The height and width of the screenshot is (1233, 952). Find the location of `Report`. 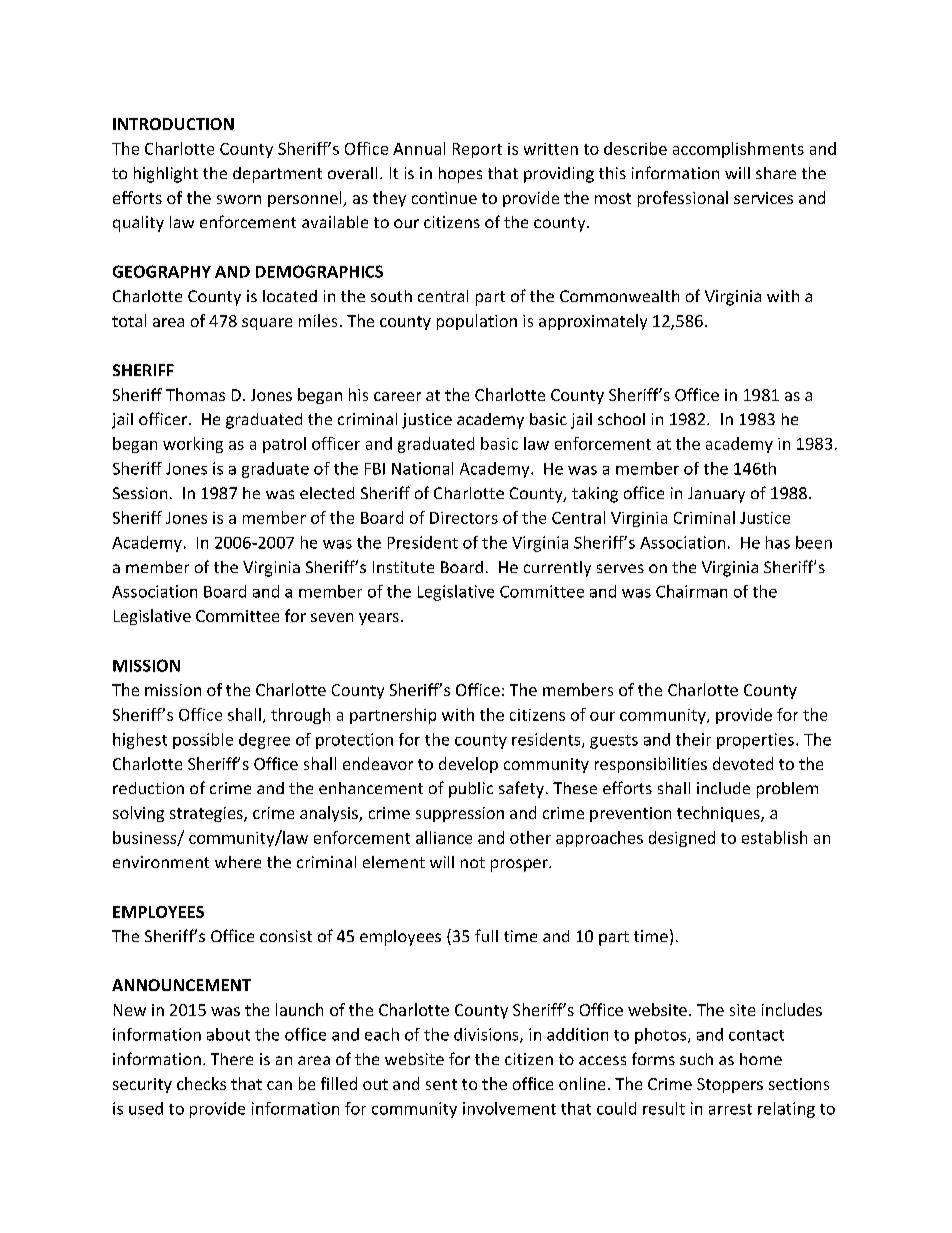

Report is located at coordinates (477, 150).
